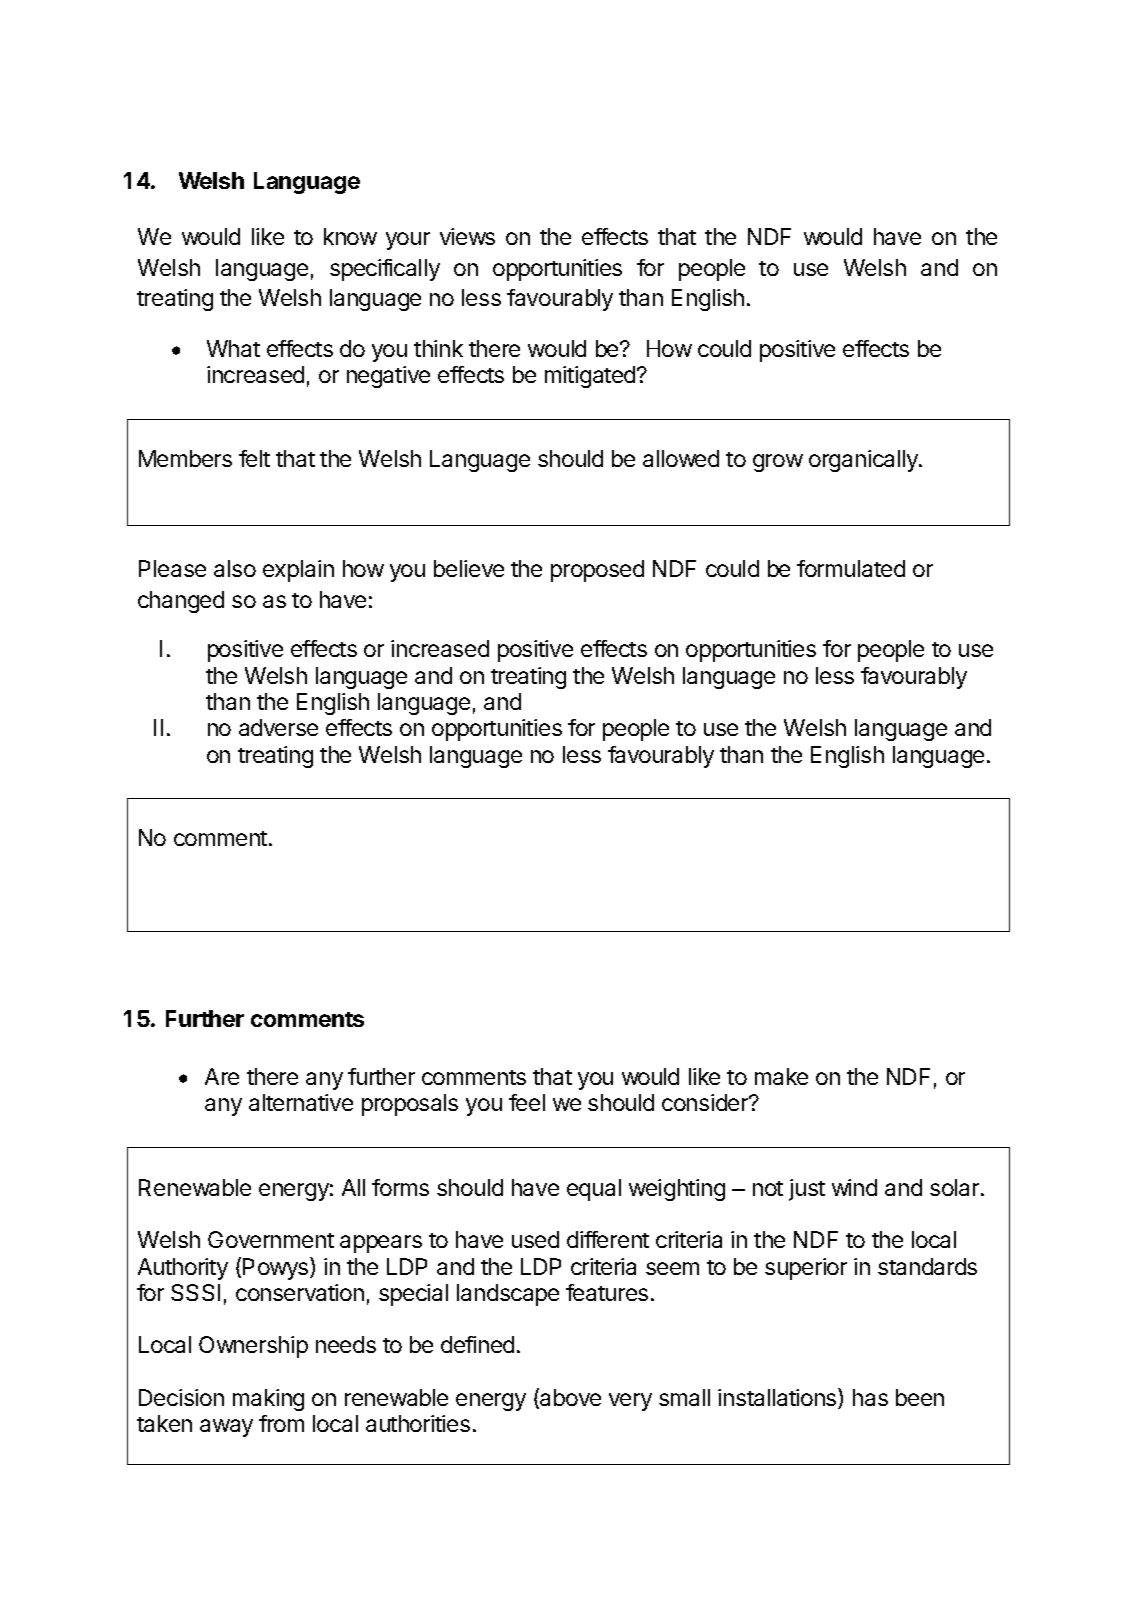 The height and width of the document is (1607, 1136). Describe the element at coordinates (870, 1397) in the document. I see `has` at that location.
